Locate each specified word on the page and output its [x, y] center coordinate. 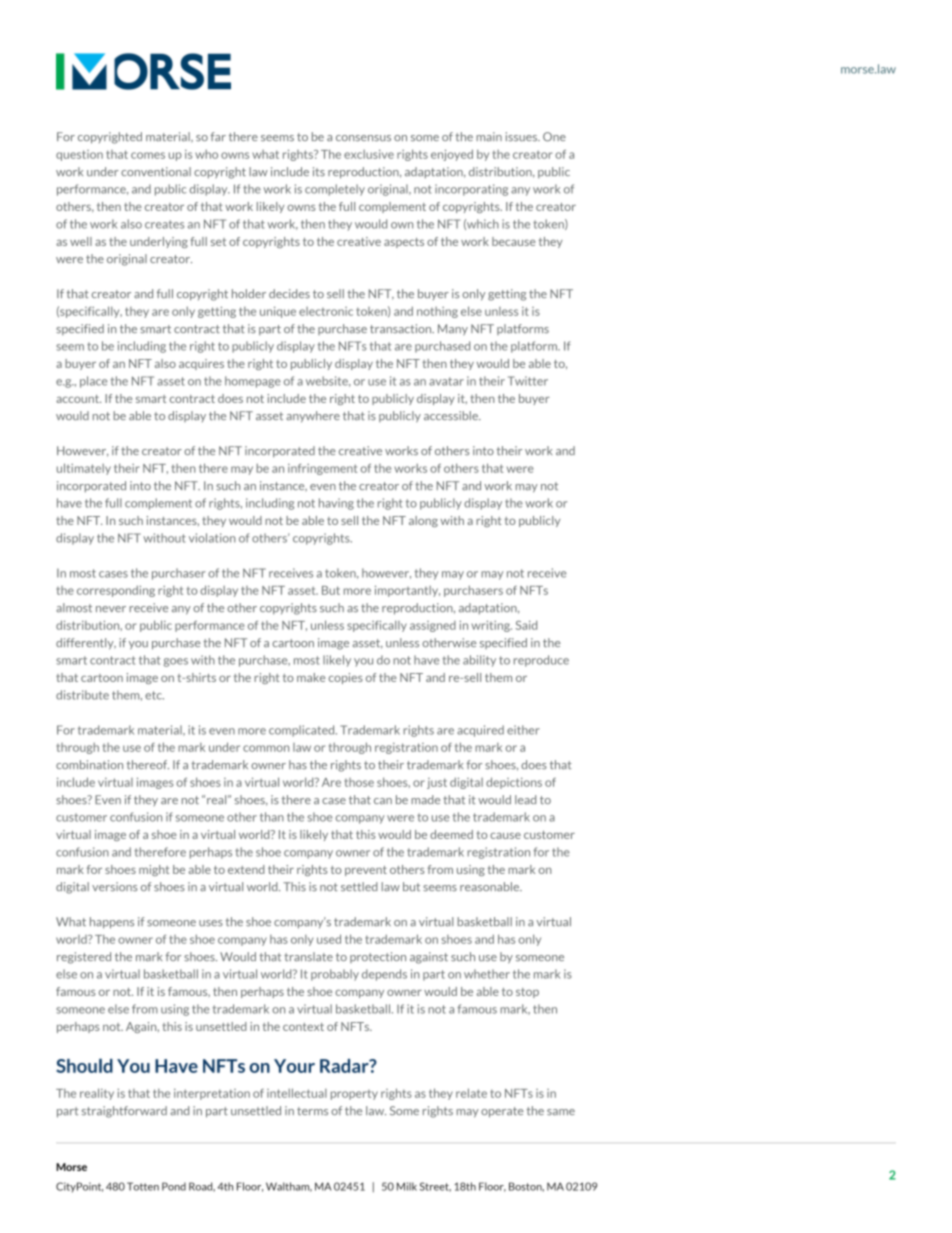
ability [479, 661]
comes [148, 155]
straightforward [124, 1112]
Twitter [528, 381]
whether [487, 974]
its [319, 172]
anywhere [313, 417]
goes [176, 662]
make [311, 677]
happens [112, 923]
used [329, 939]
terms [312, 1111]
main [489, 137]
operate [502, 1112]
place [93, 382]
